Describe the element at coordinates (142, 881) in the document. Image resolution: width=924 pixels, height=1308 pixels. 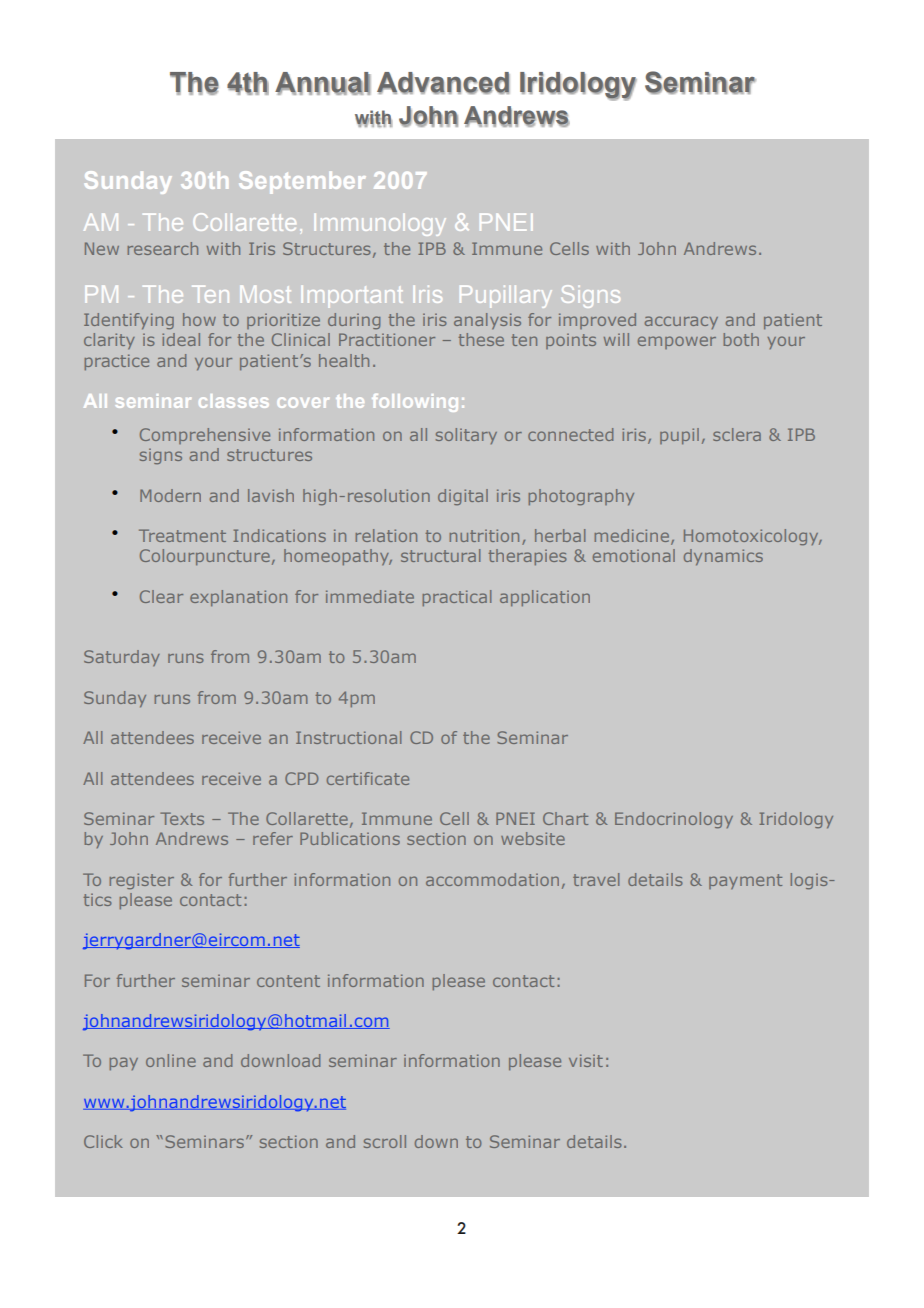
I see `register` at that location.
